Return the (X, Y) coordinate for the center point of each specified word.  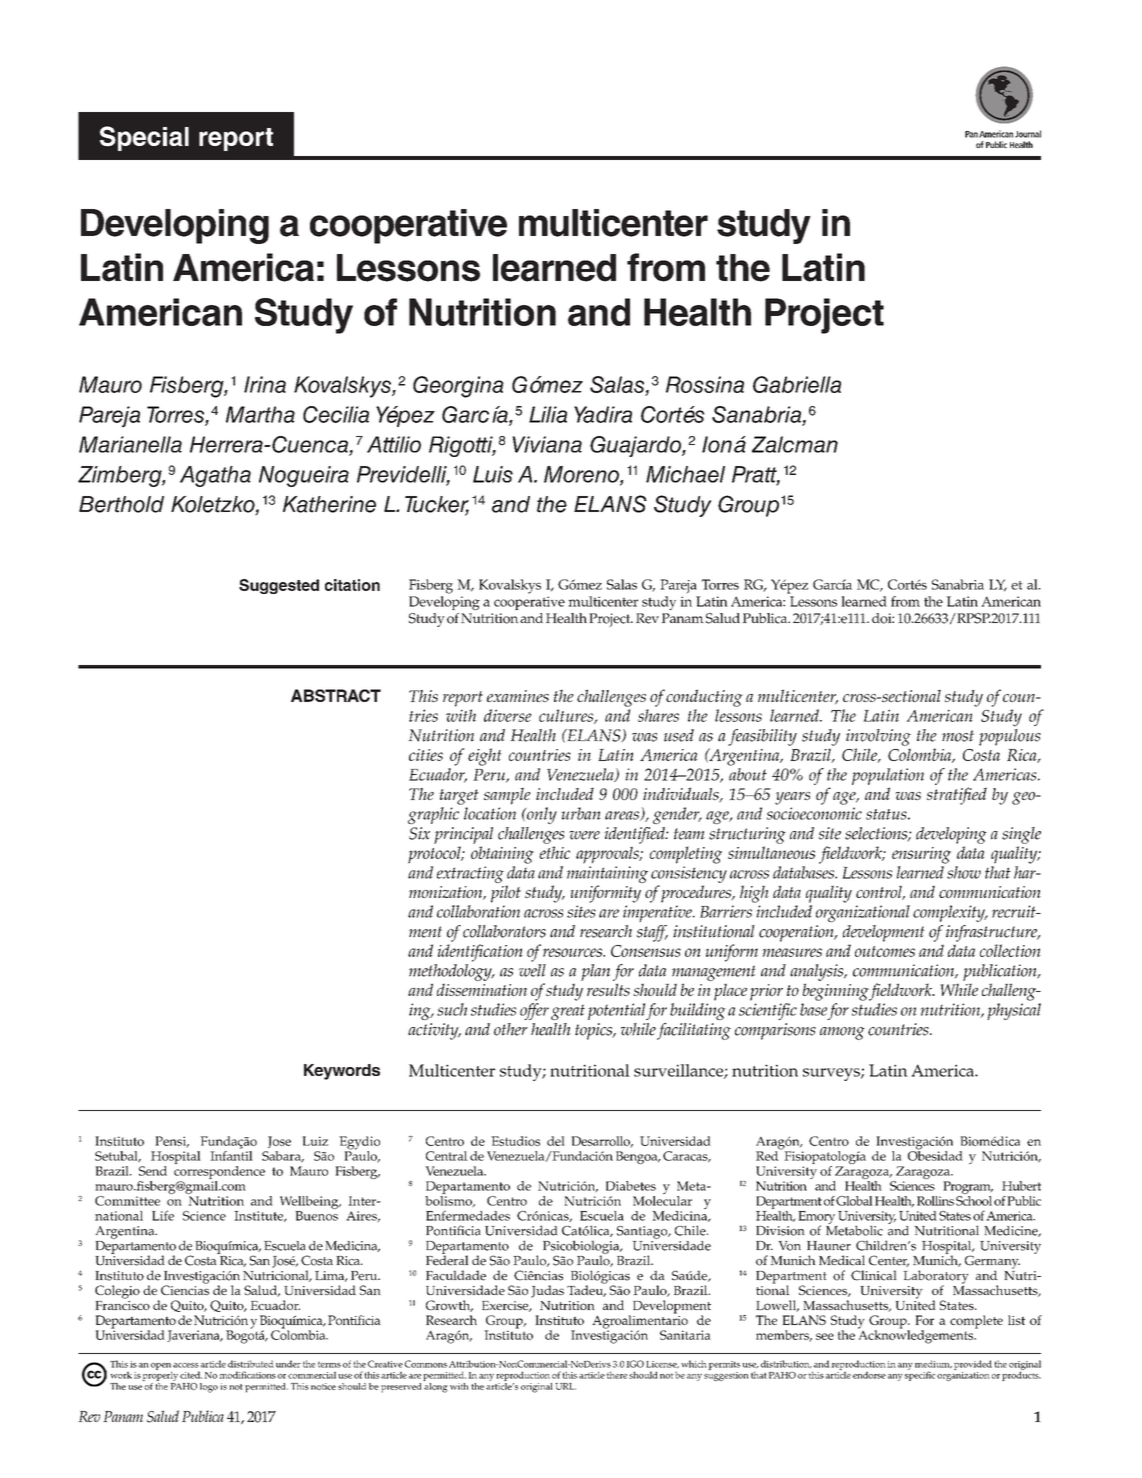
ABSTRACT (336, 695)
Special (144, 138)
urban (581, 813)
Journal (1028, 134)
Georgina (458, 387)
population (888, 776)
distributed (251, 1364)
